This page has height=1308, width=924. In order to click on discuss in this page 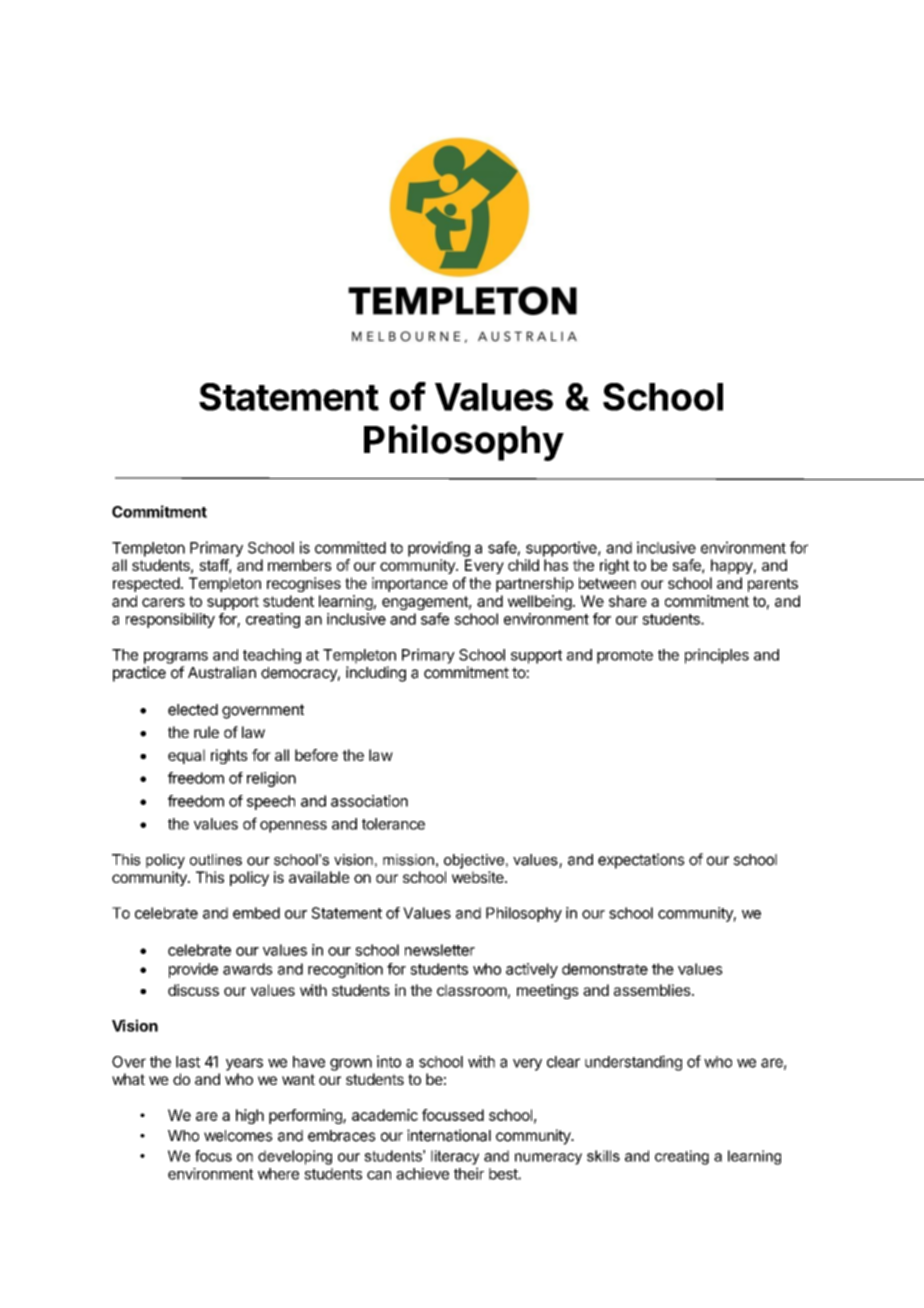, I will do `click(193, 990)`.
